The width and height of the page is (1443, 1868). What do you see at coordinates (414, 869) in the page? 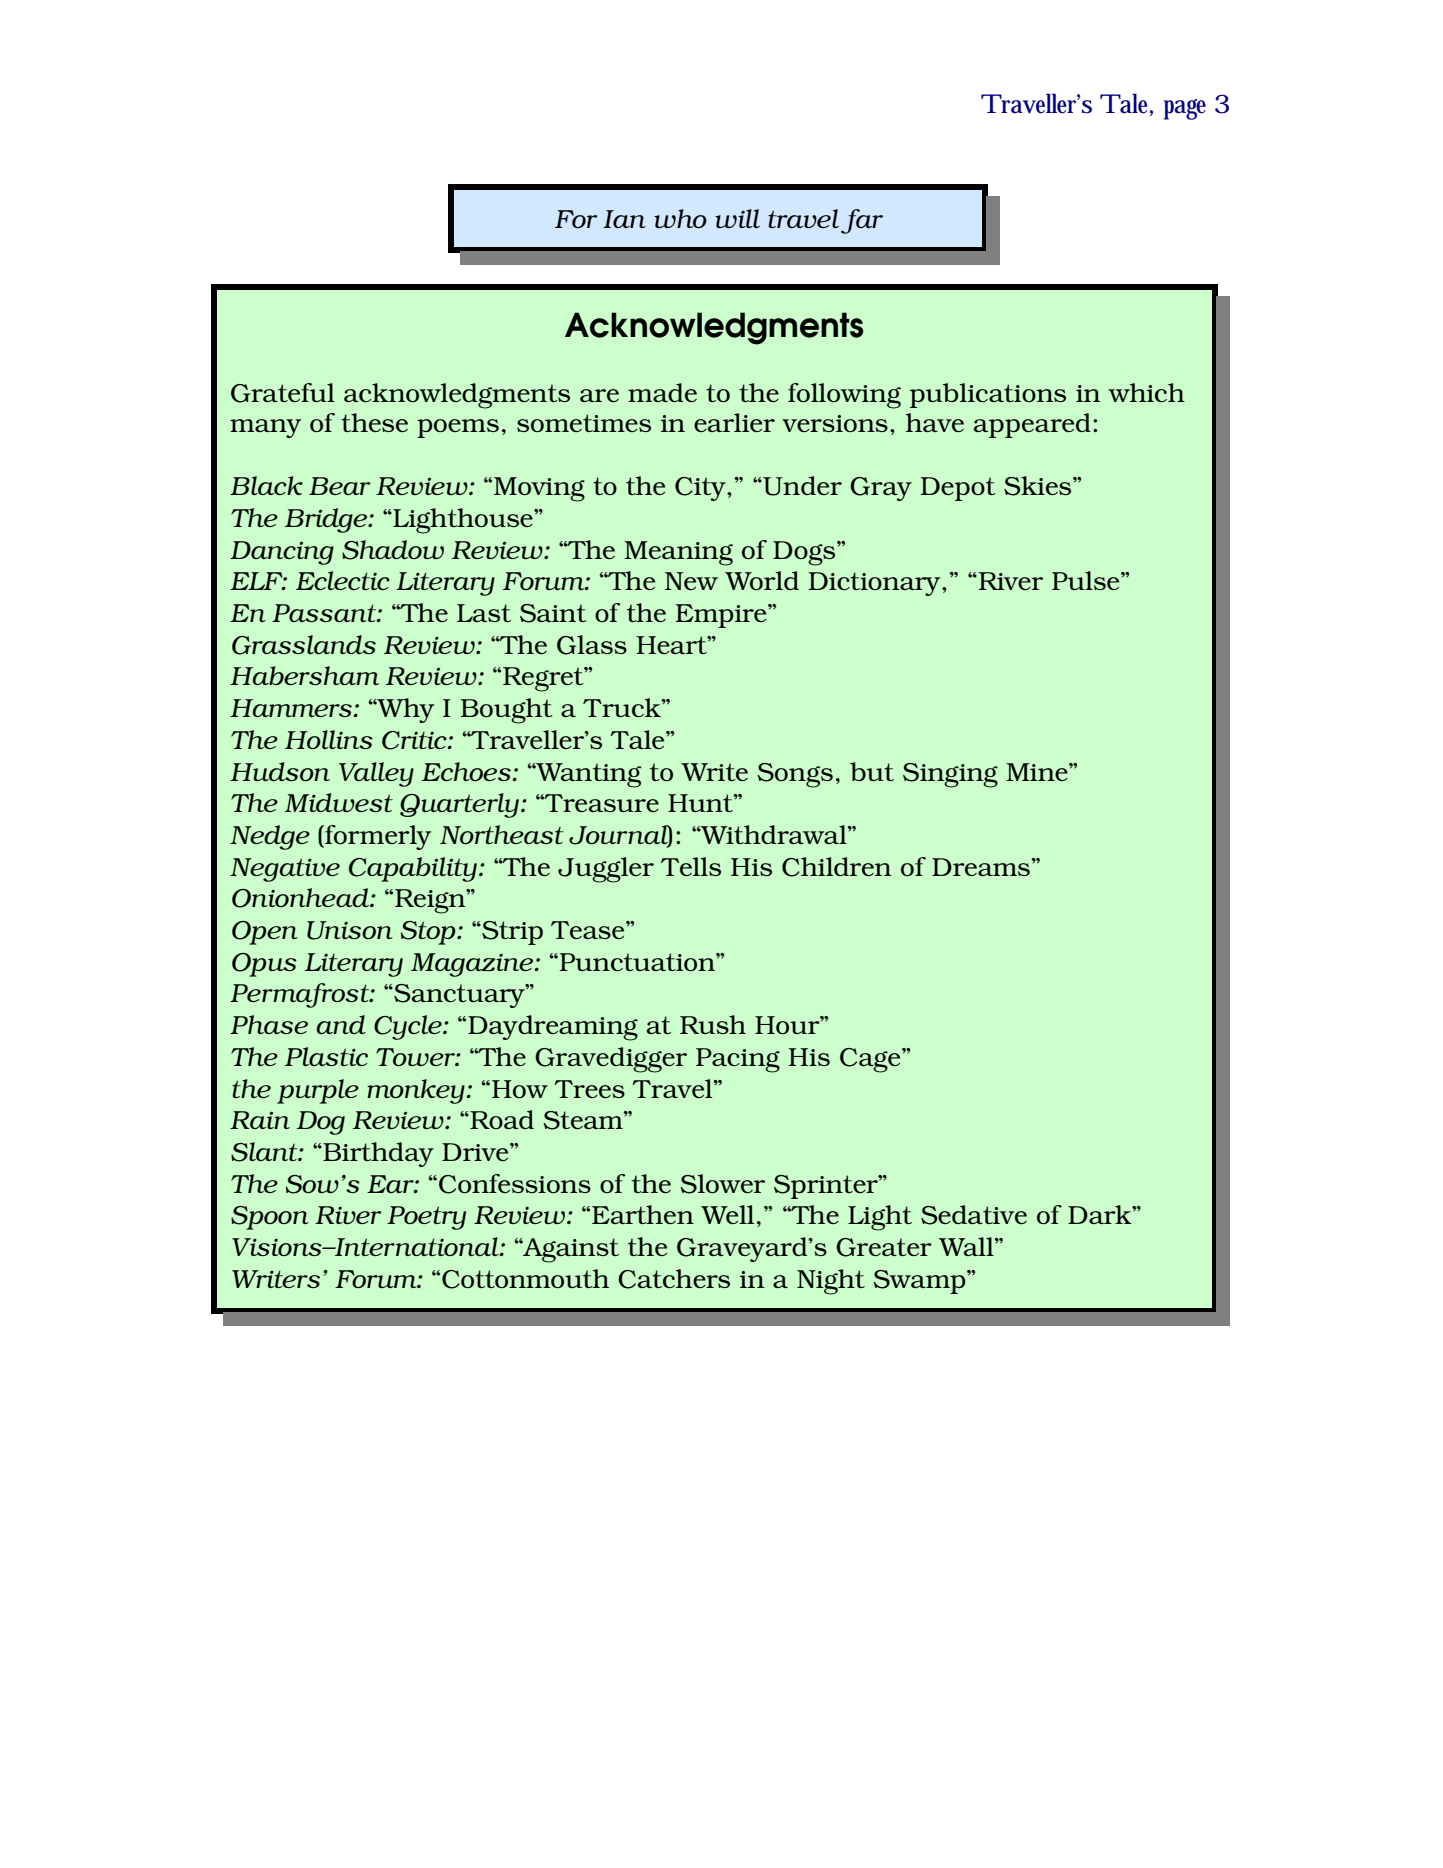
I see `Capability` at bounding box center [414, 869].
